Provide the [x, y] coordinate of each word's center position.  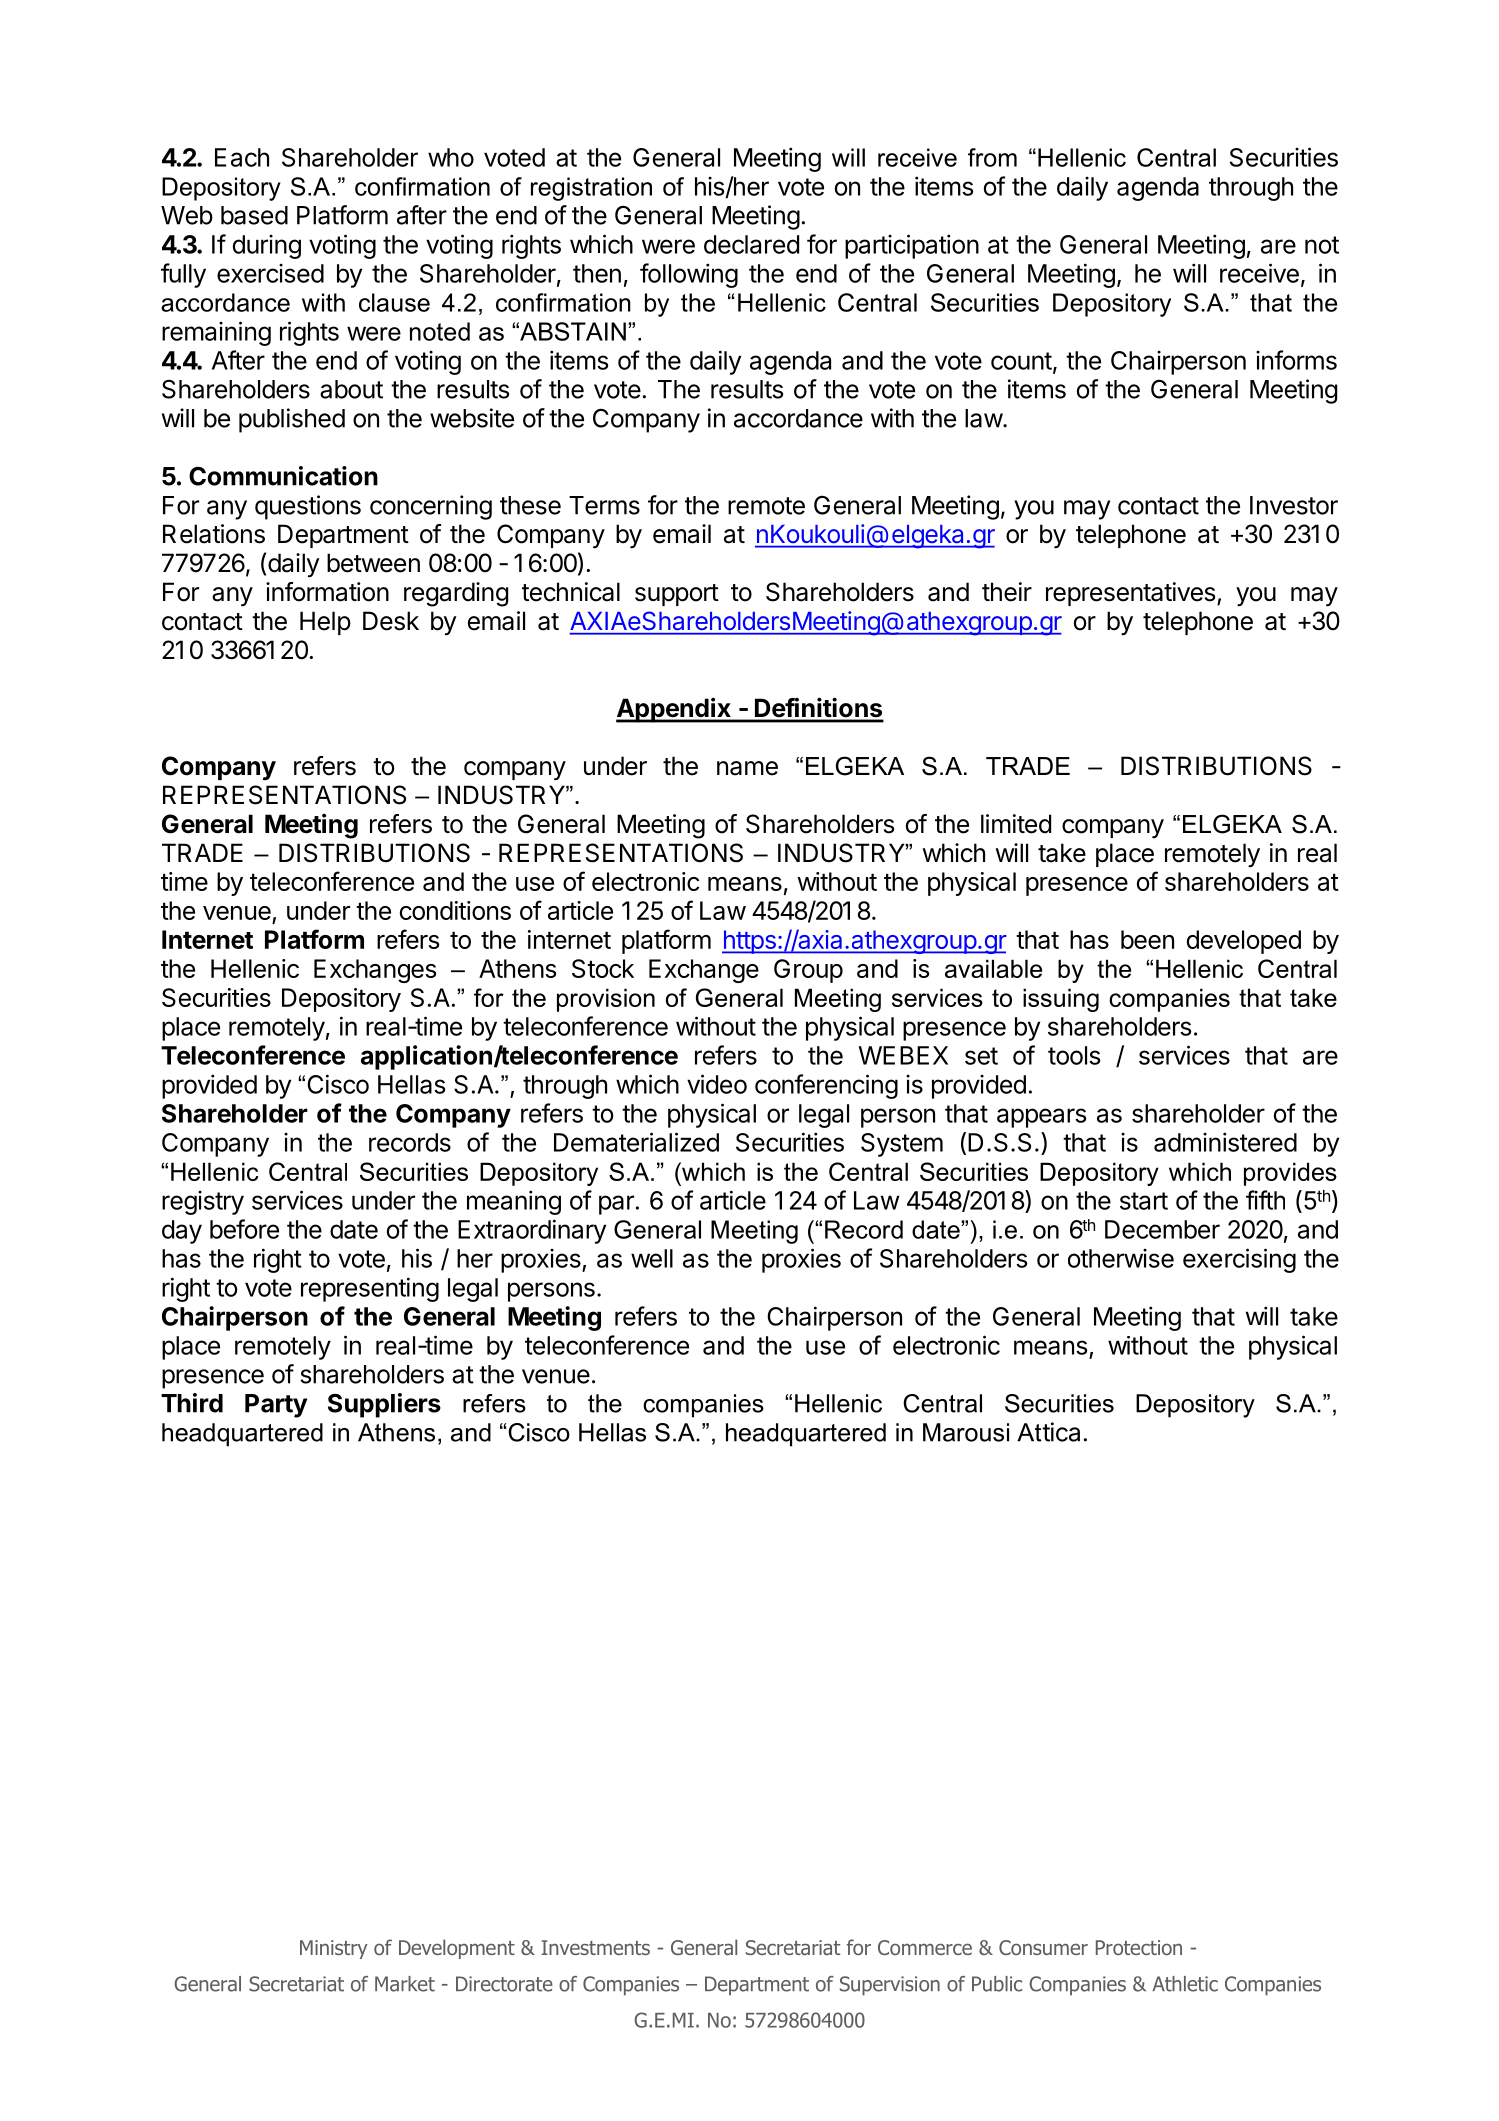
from [992, 157]
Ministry [334, 1949]
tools [1074, 1055]
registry [203, 1203]
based [254, 215]
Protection [1139, 1947]
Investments [595, 1947]
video [717, 1084]
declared [751, 244]
